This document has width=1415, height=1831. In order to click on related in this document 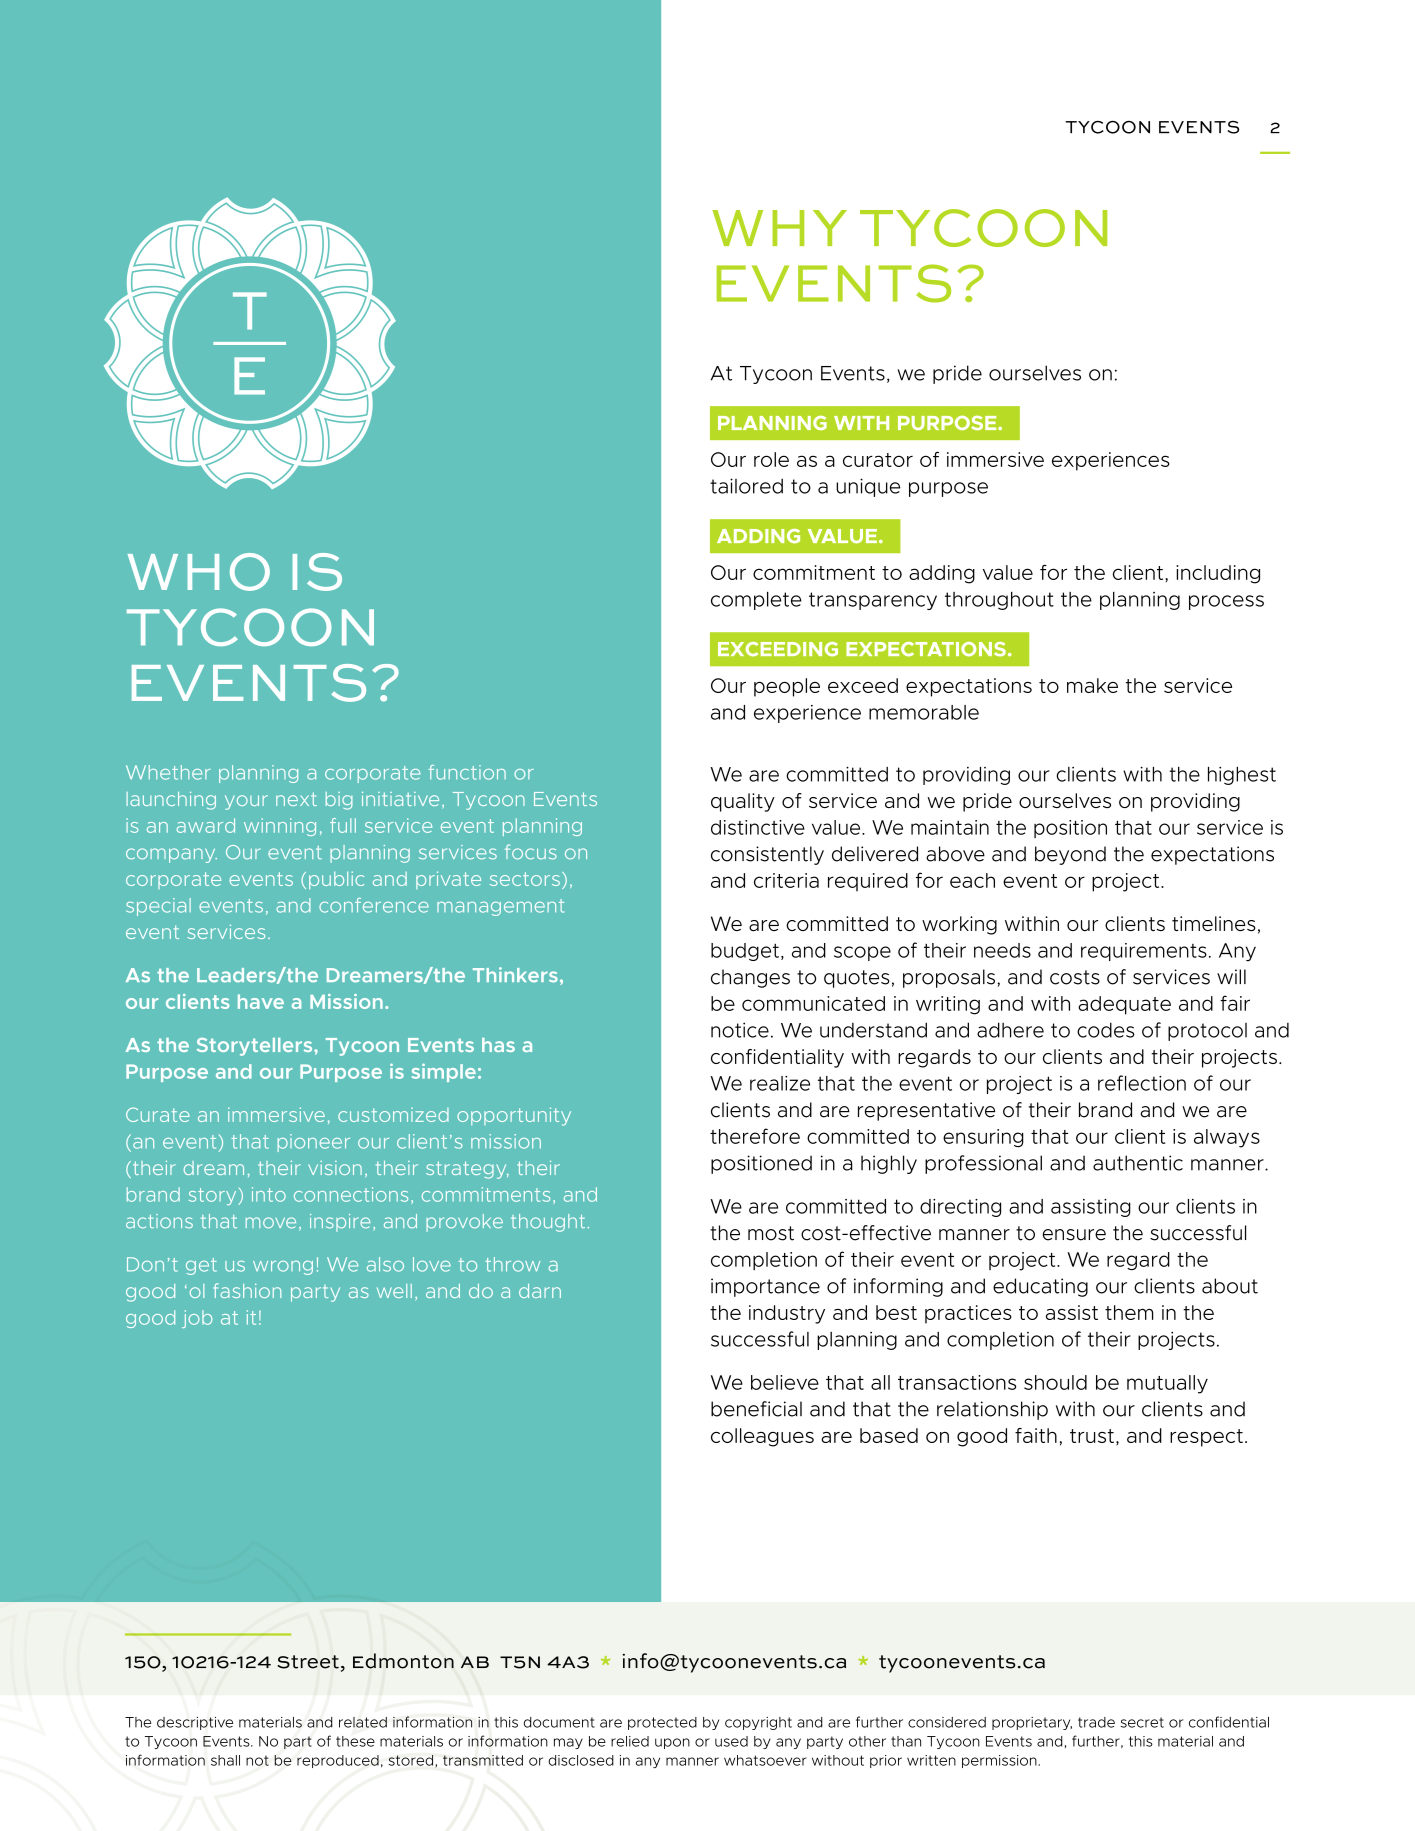, I will do `click(363, 1722)`.
